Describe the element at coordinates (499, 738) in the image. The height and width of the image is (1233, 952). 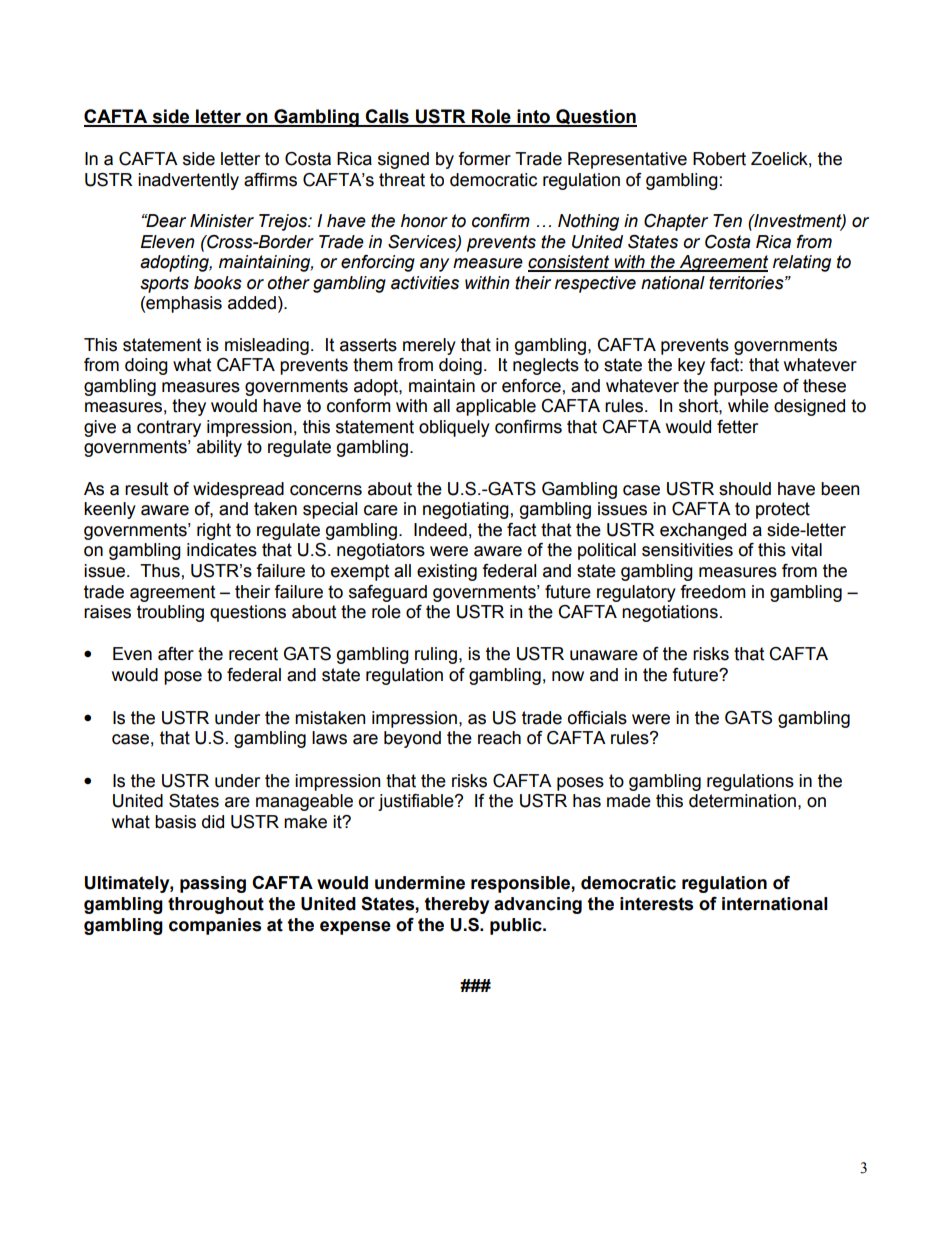
I see `reach` at that location.
